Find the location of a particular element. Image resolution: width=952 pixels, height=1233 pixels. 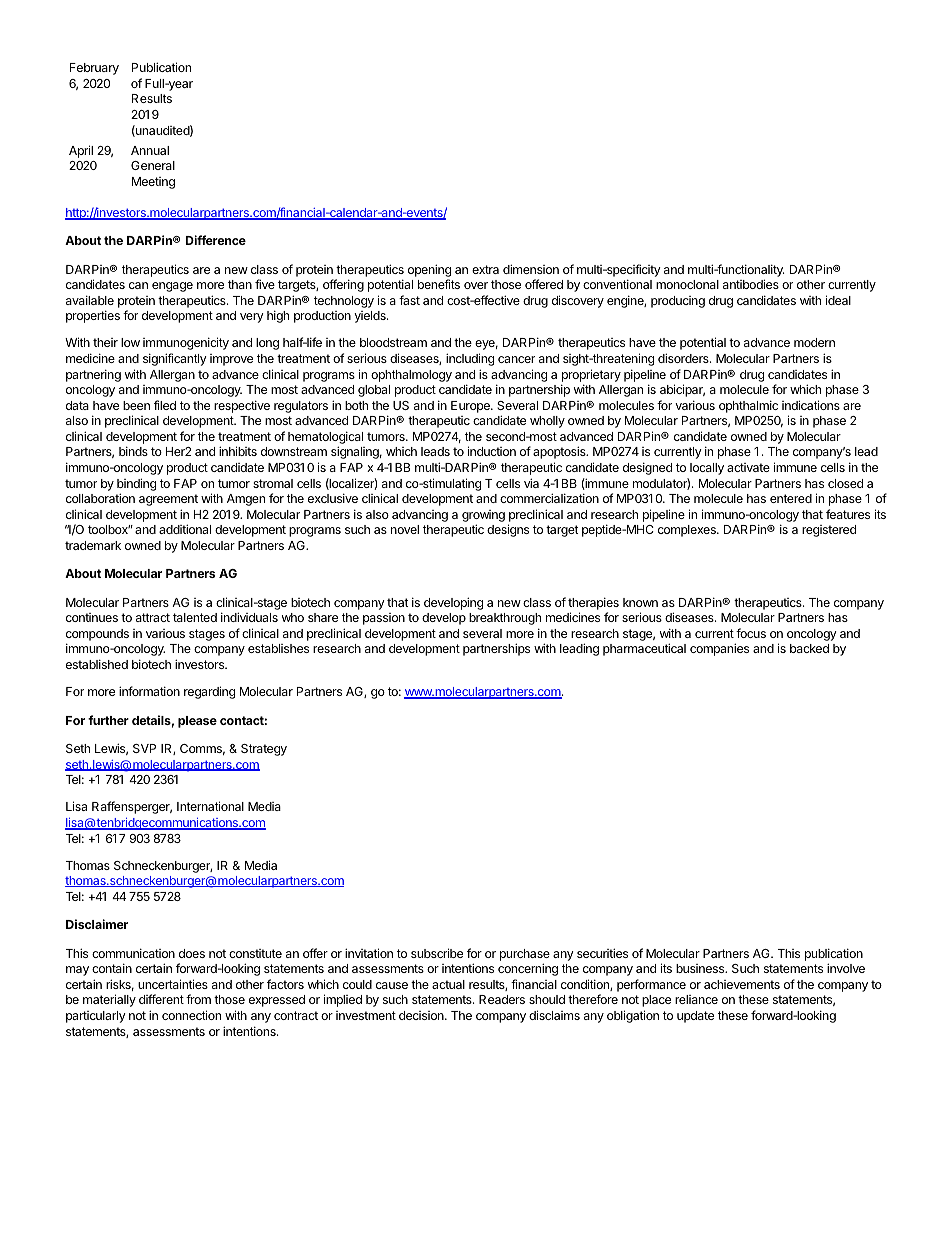

information is located at coordinates (149, 691).
